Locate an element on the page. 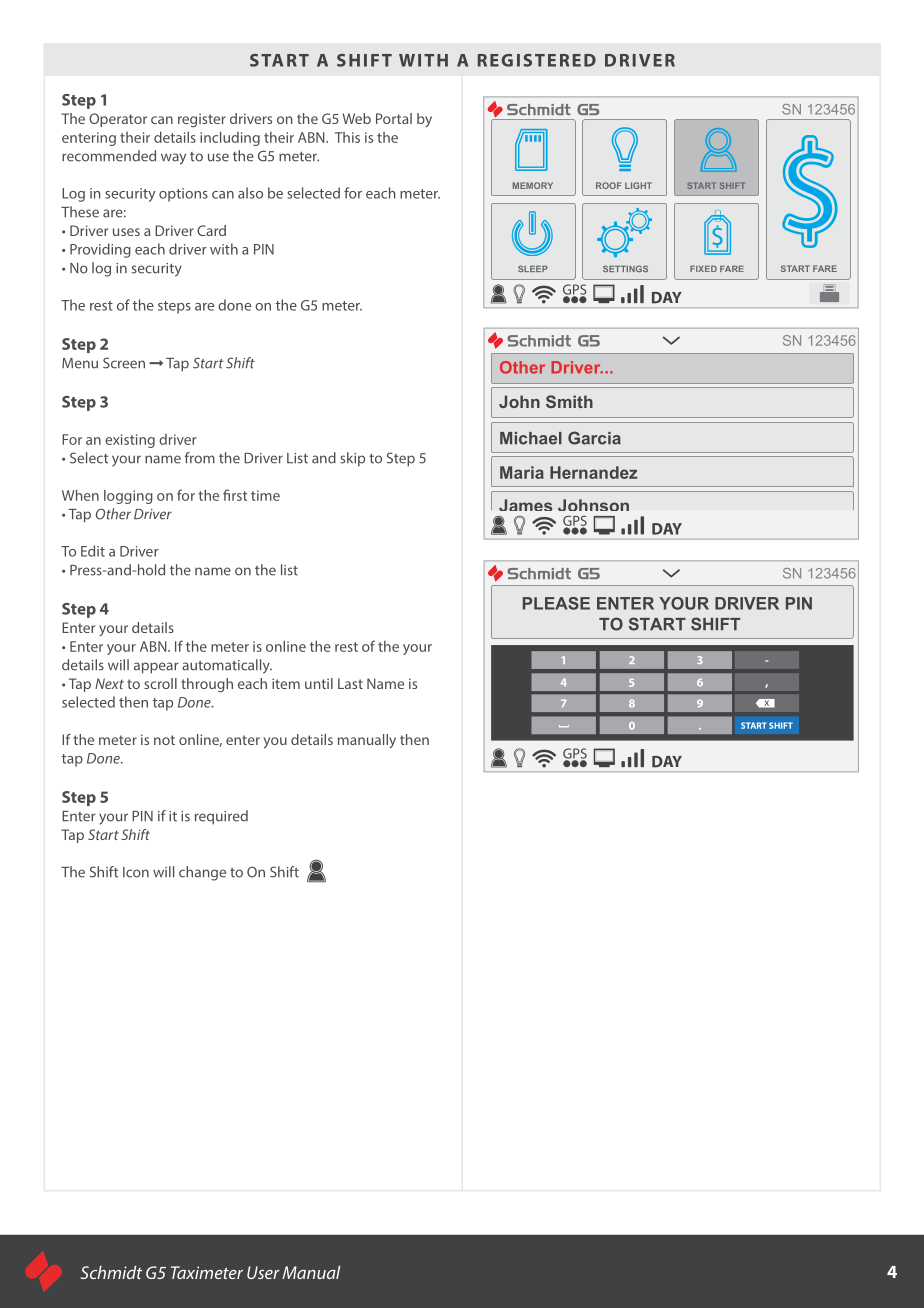 This document has width=924, height=1308. Hernandez is located at coordinates (594, 472).
